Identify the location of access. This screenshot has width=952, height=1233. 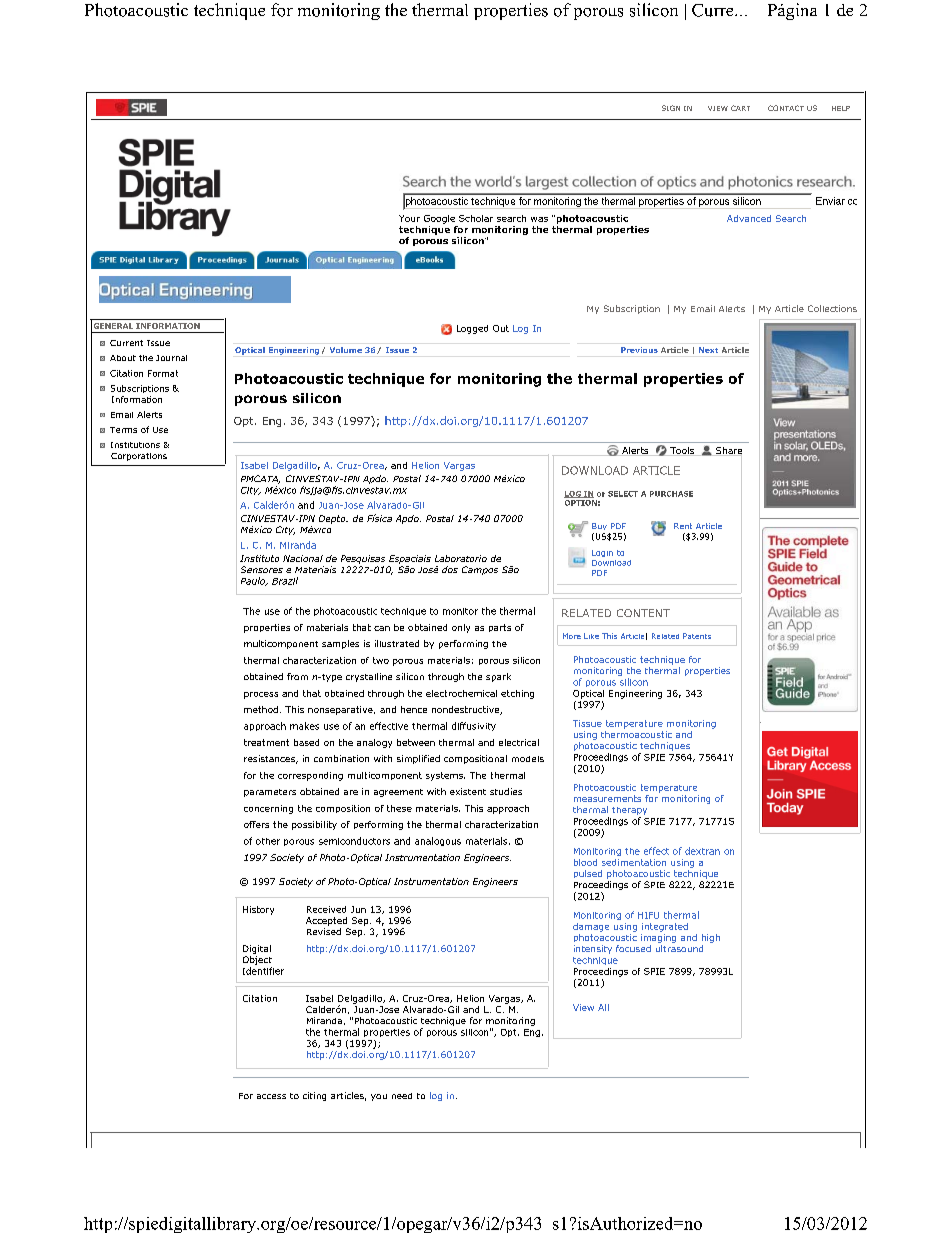
(271, 1096).
